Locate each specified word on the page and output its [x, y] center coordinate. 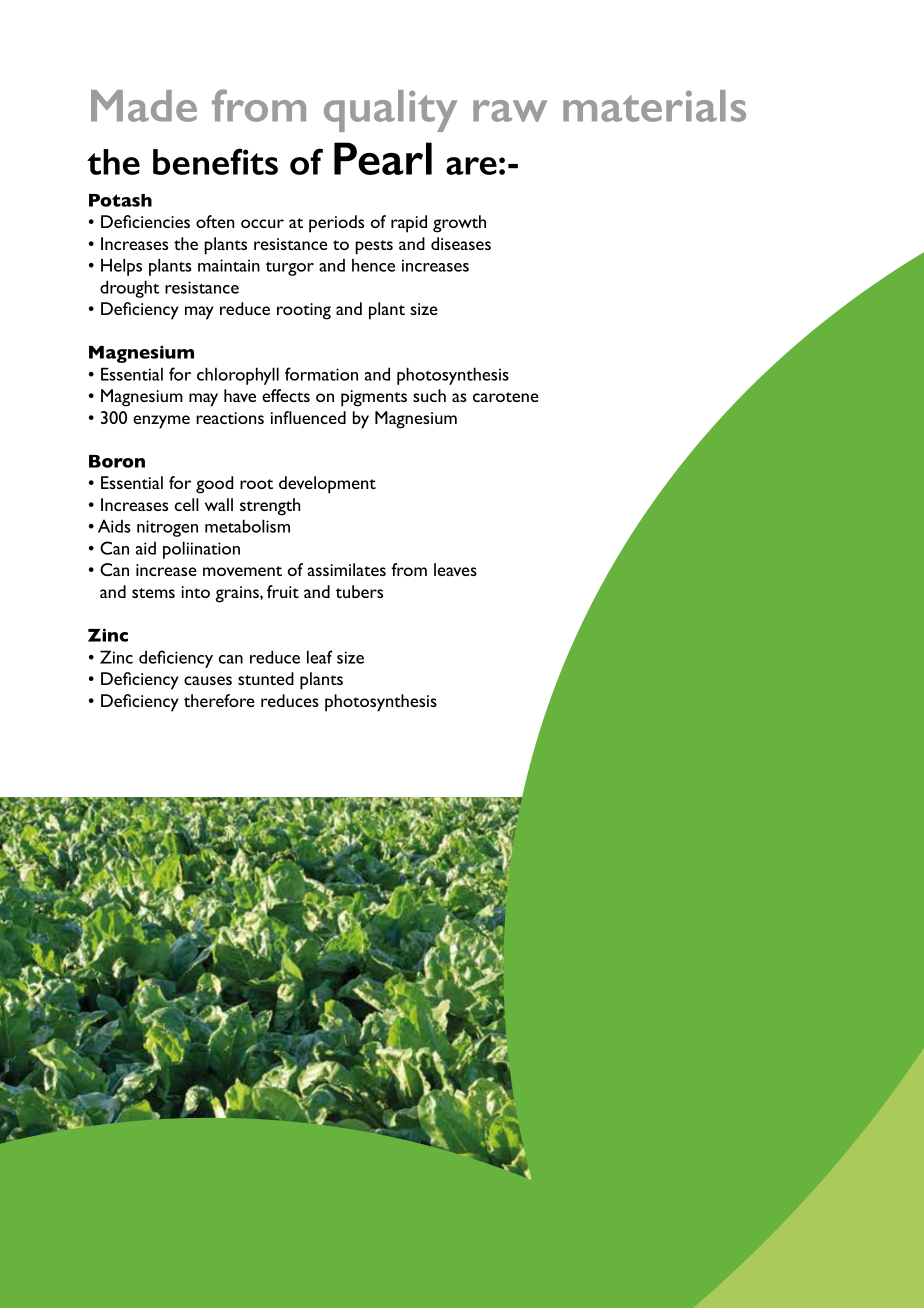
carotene [506, 397]
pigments [374, 398]
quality [390, 111]
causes [208, 680]
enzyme [161, 422]
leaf [320, 657]
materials [654, 106]
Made [144, 106]
